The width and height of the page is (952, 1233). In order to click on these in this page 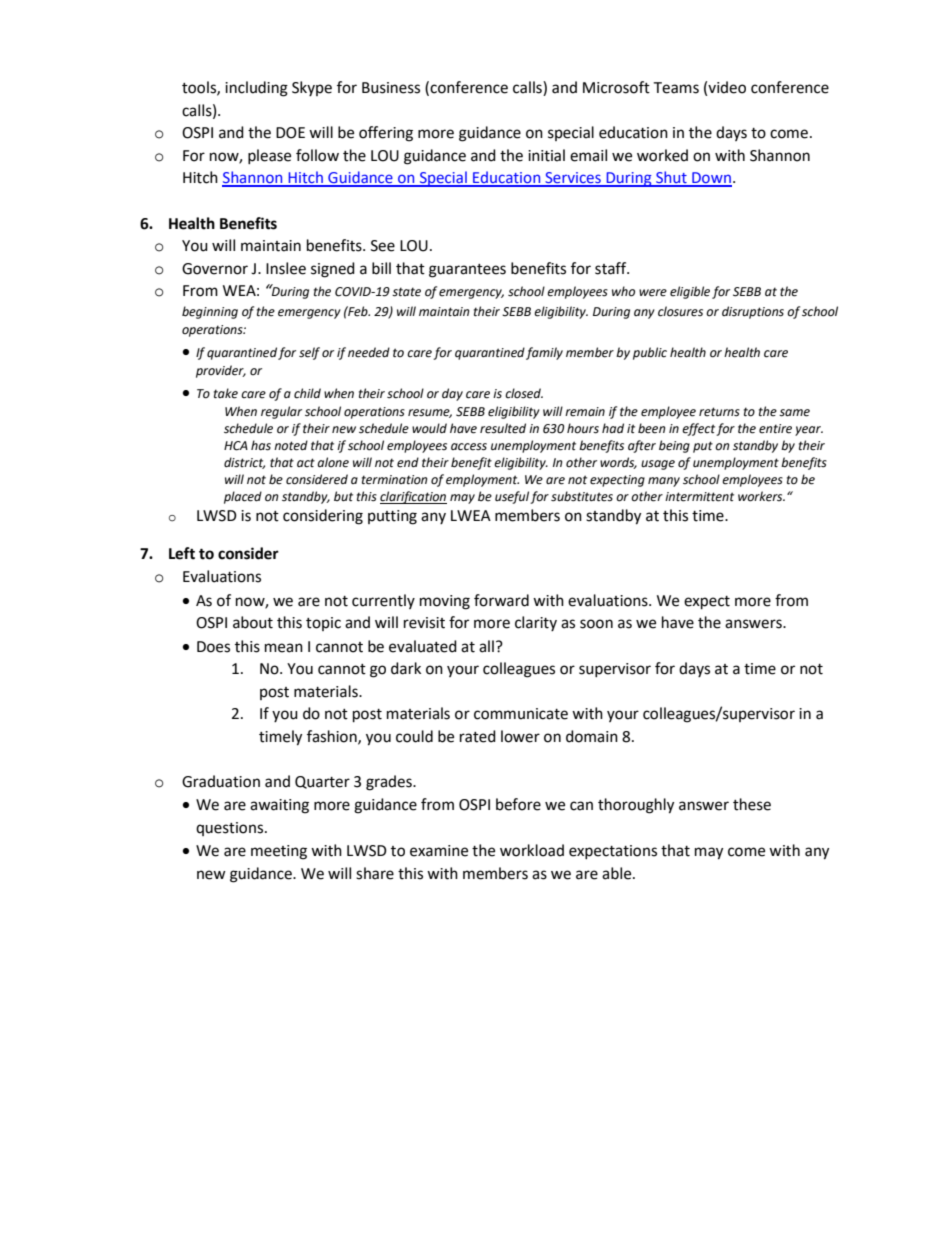, I will do `click(752, 804)`.
